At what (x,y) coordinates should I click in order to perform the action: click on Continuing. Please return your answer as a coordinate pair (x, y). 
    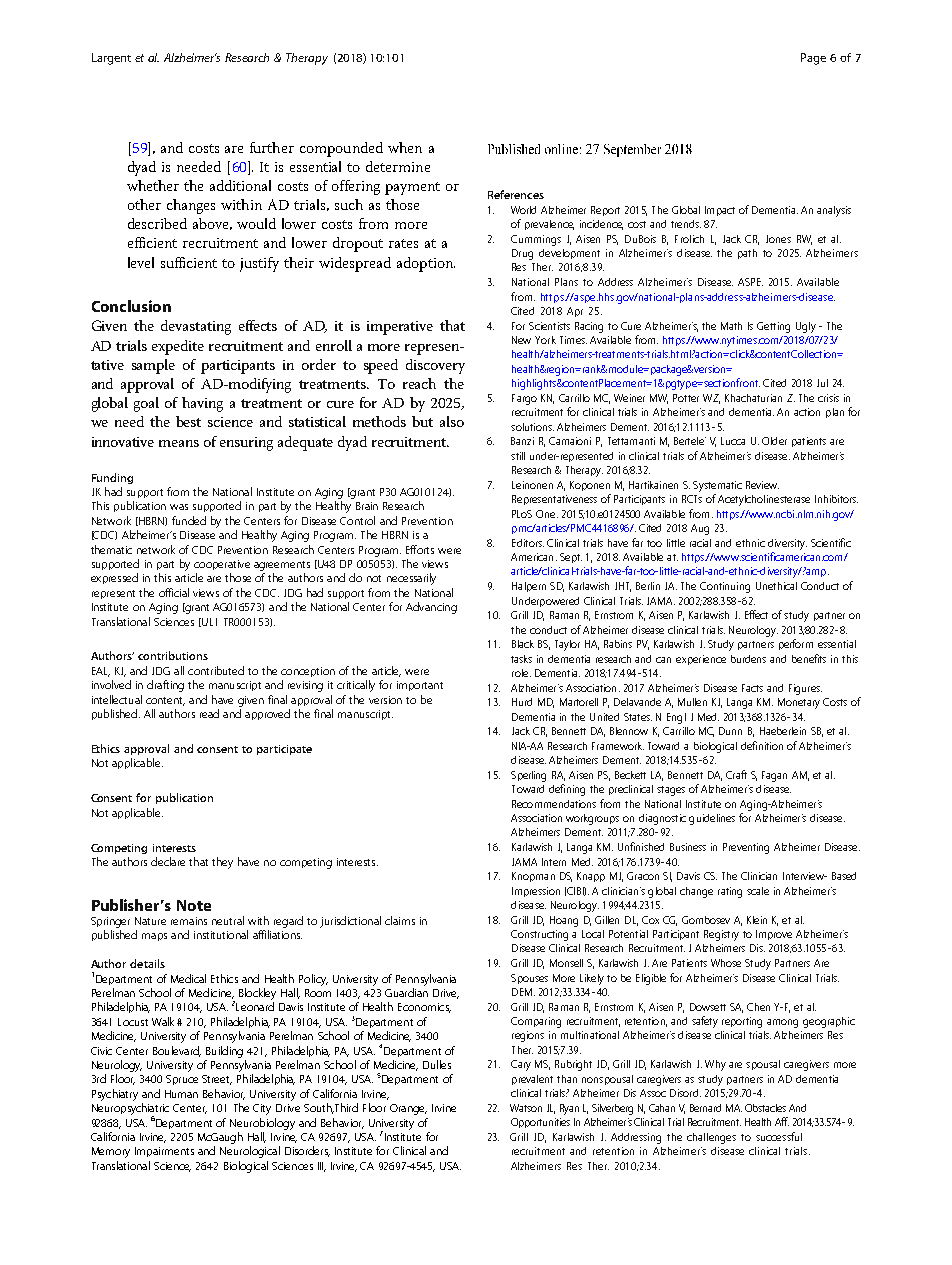
    Looking at the image, I should click on (725, 587).
